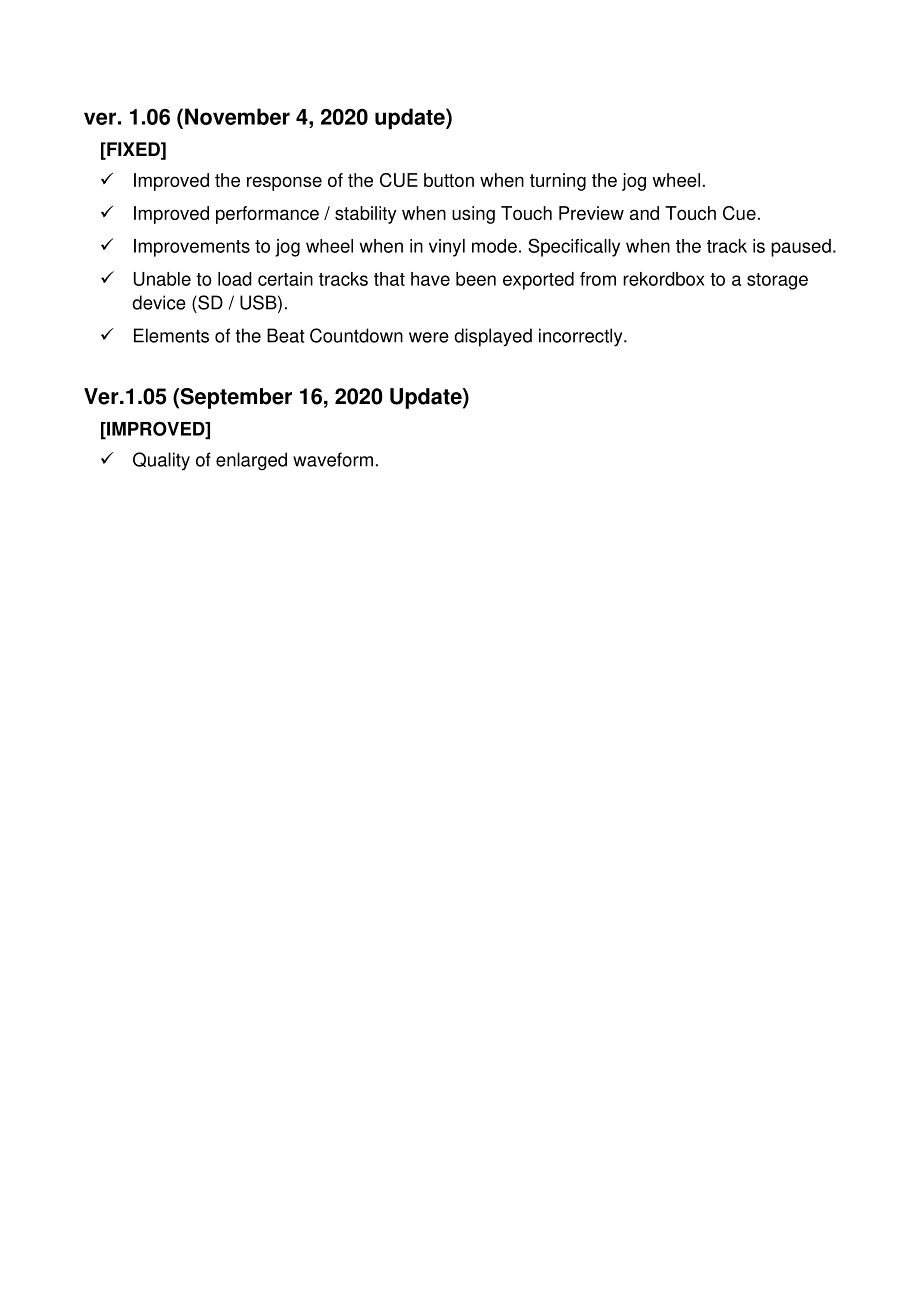 This image has height=1308, width=924. I want to click on Improvements, so click(192, 248).
